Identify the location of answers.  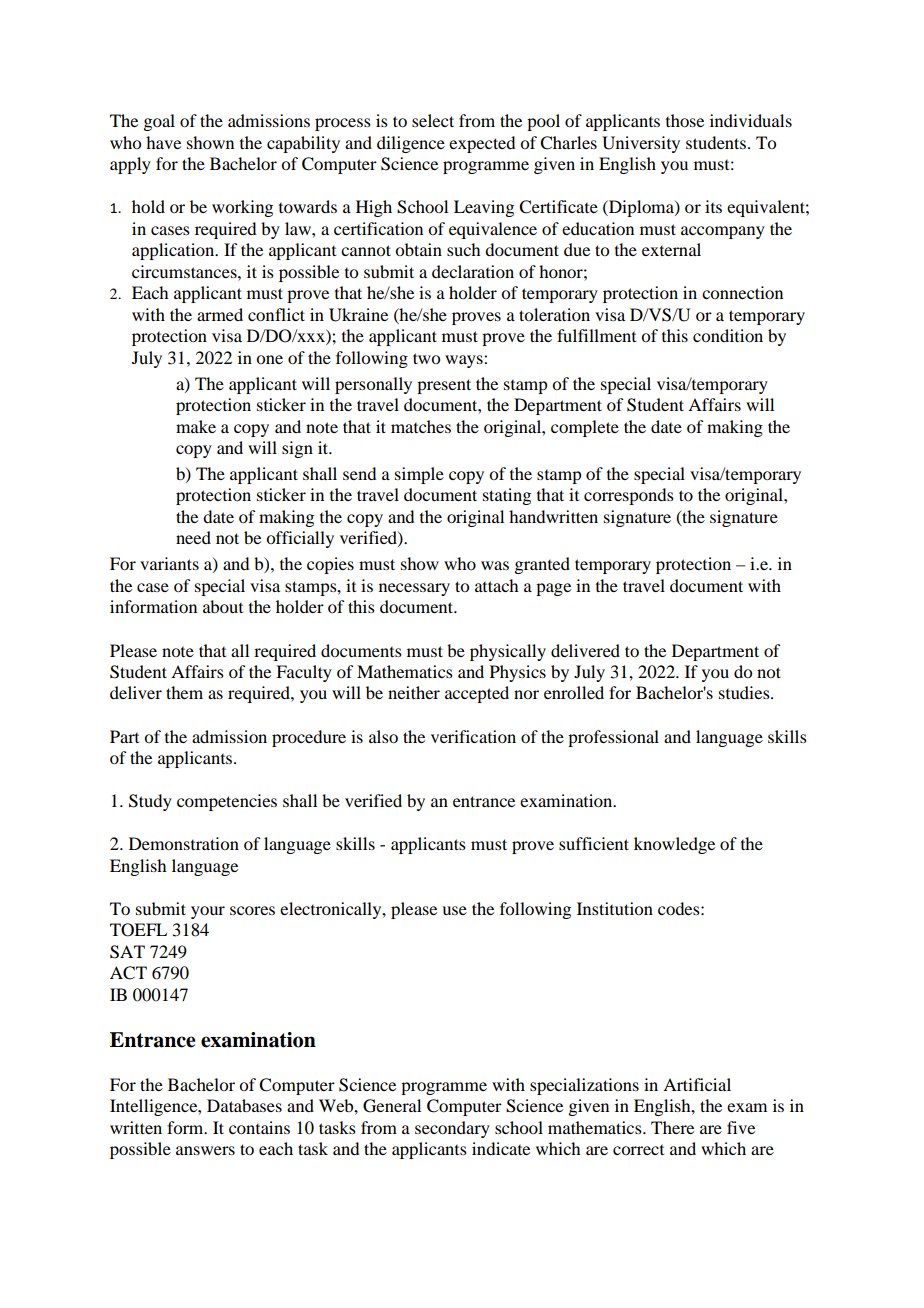
(205, 1150).
